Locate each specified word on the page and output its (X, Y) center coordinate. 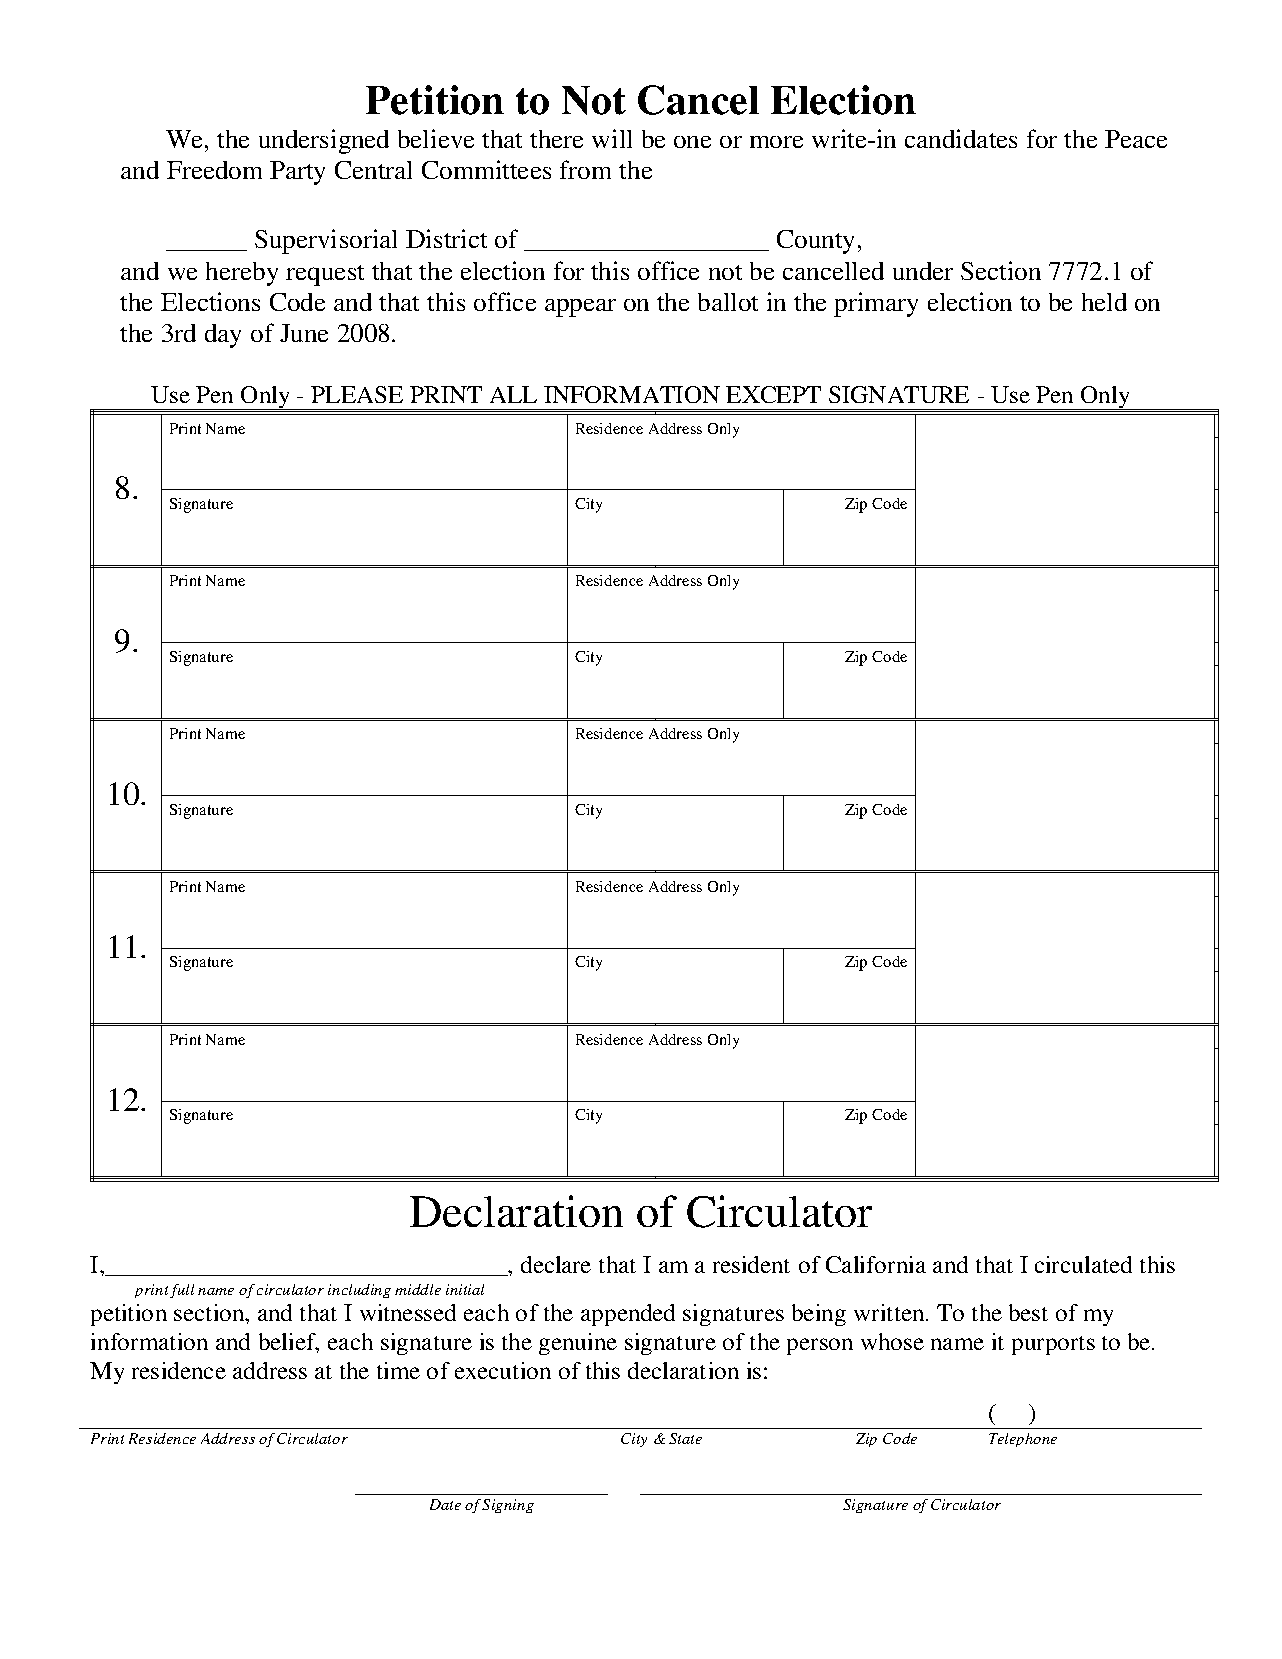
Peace (1136, 139)
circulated (1083, 1264)
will (612, 138)
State (685, 1438)
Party (297, 173)
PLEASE (357, 394)
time (398, 1370)
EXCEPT (773, 394)
